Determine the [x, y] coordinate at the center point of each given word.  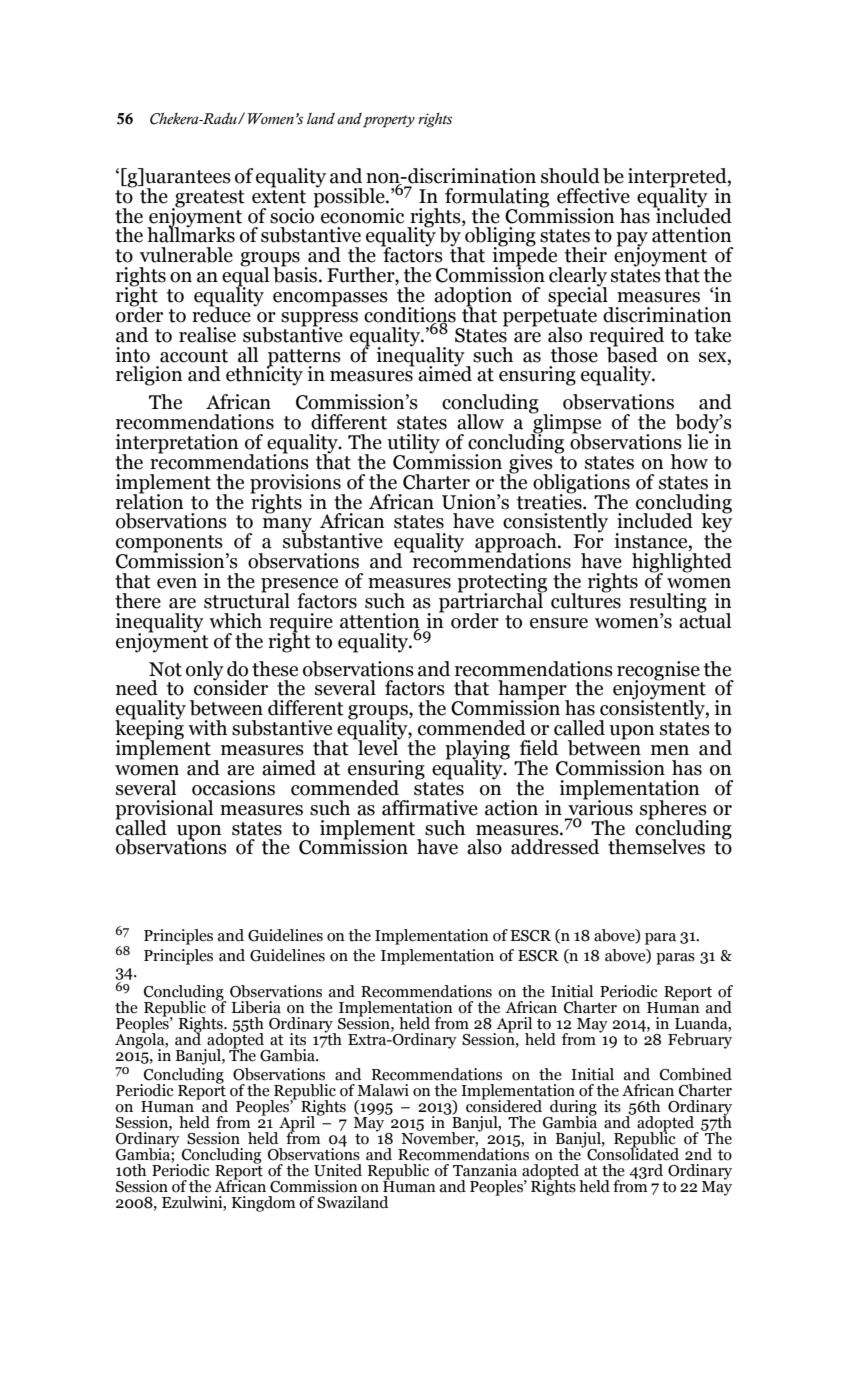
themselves [656, 847]
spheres [674, 810]
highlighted [682, 564]
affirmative [430, 808]
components [169, 545]
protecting [502, 584]
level [378, 747]
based [632, 353]
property [389, 121]
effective [593, 196]
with [207, 728]
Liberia [256, 1007]
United [338, 1170]
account [194, 356]
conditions [410, 316]
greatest [209, 199]
